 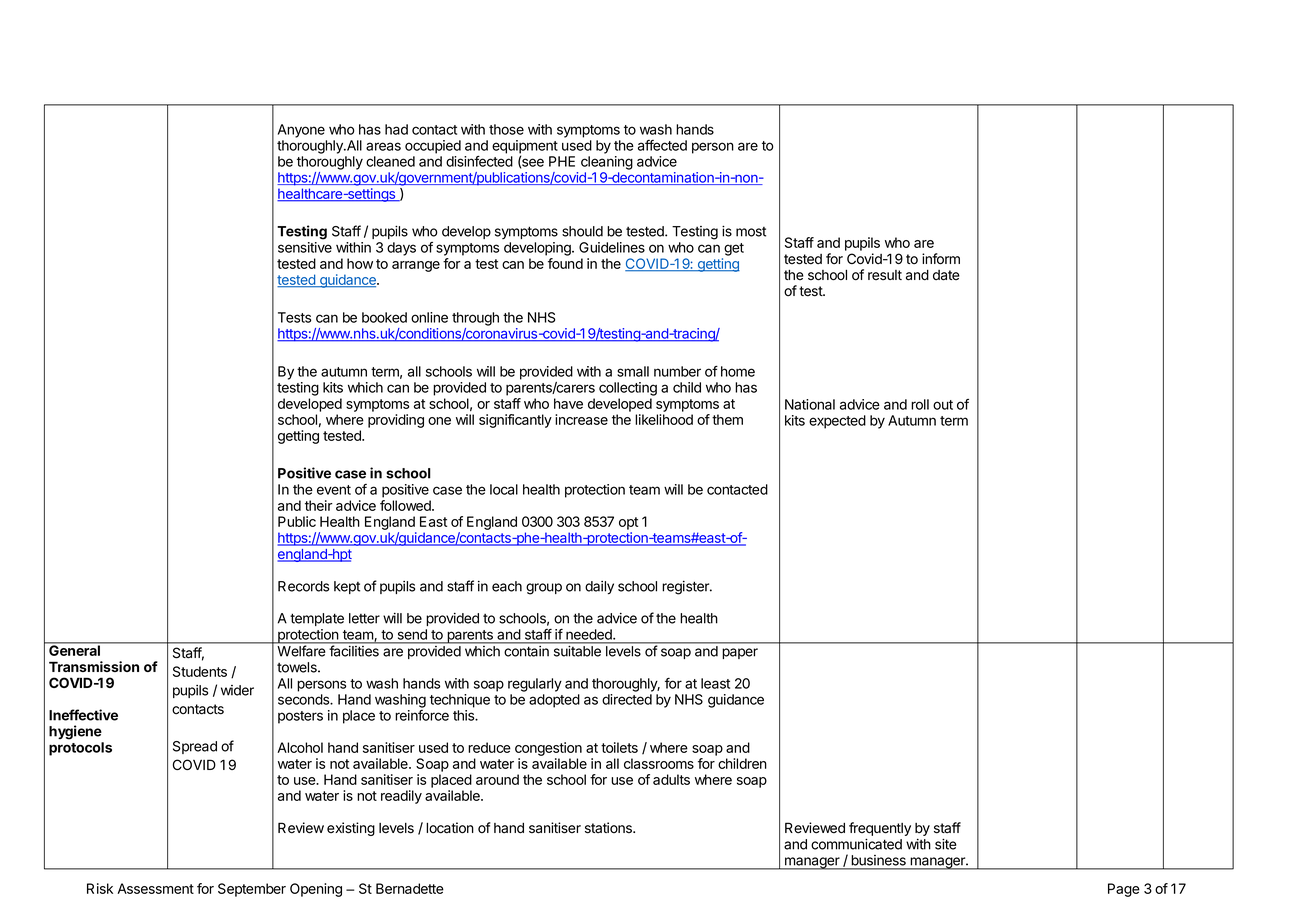 What do you see at coordinates (941, 259) in the image?
I see `inform` at bounding box center [941, 259].
